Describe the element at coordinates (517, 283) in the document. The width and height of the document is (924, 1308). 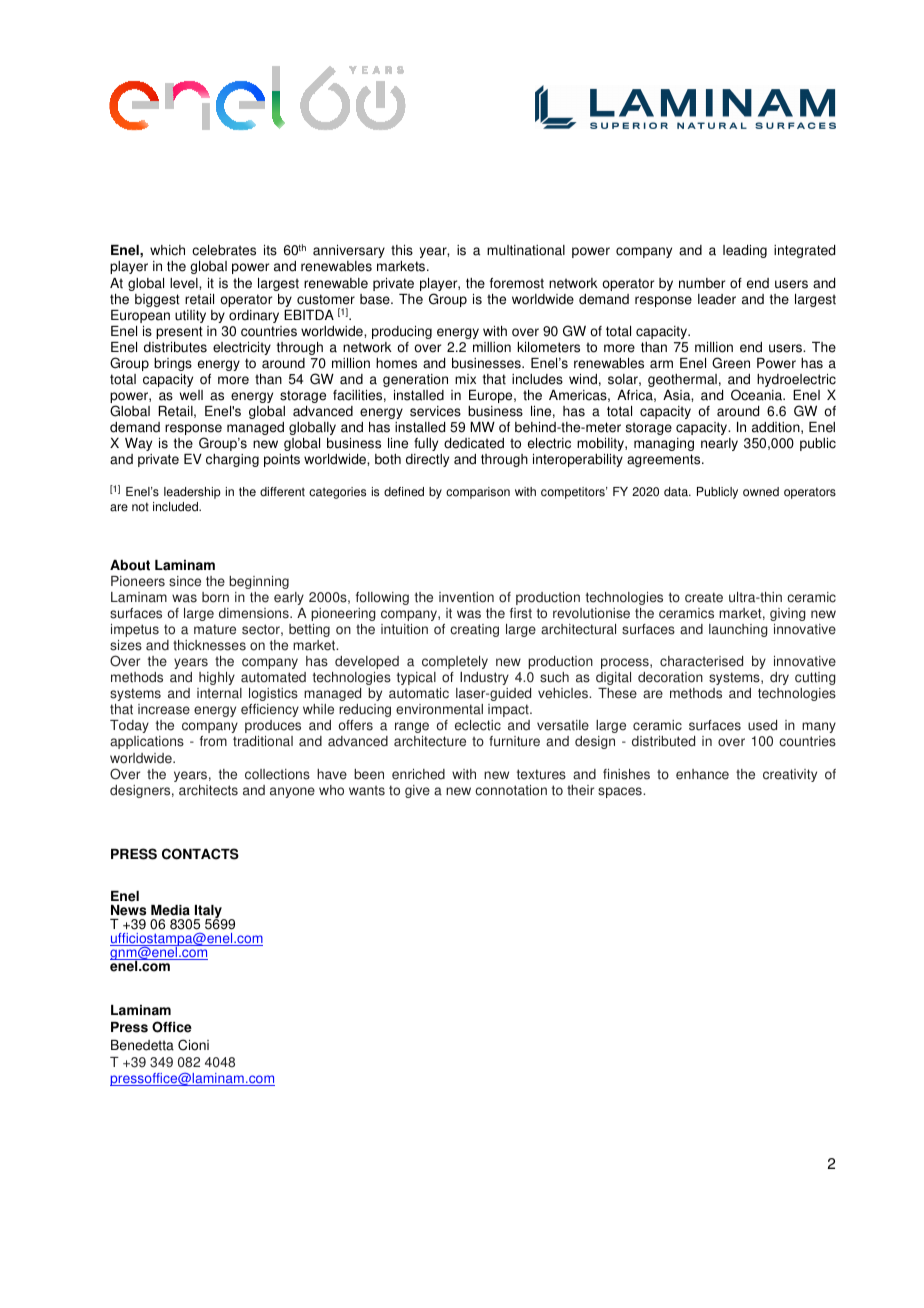
I see `foremost` at that location.
